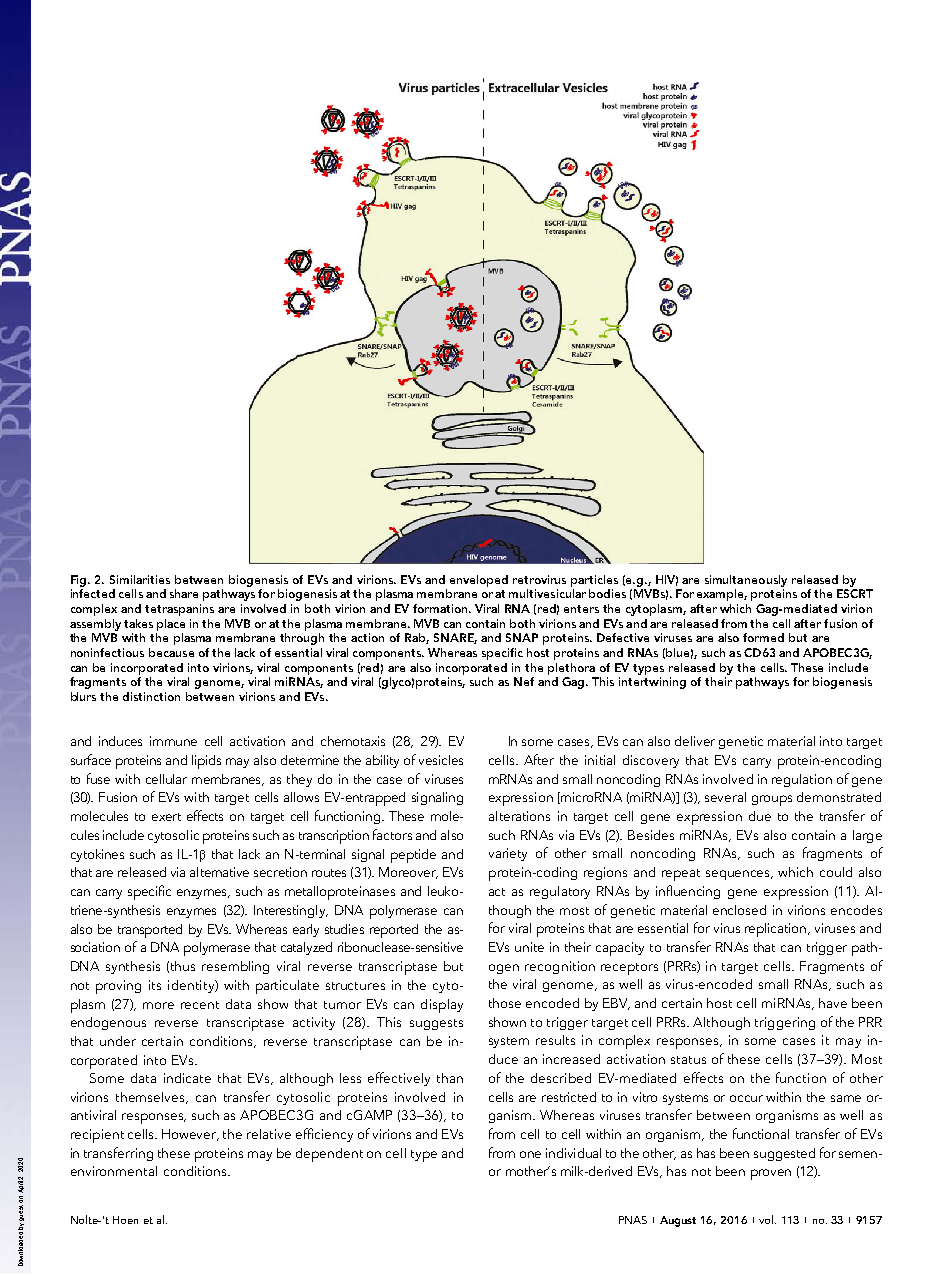 Image resolution: width=952 pixels, height=1275 pixels. Describe the element at coordinates (746, 581) in the page. I see `simultaneously` at that location.
